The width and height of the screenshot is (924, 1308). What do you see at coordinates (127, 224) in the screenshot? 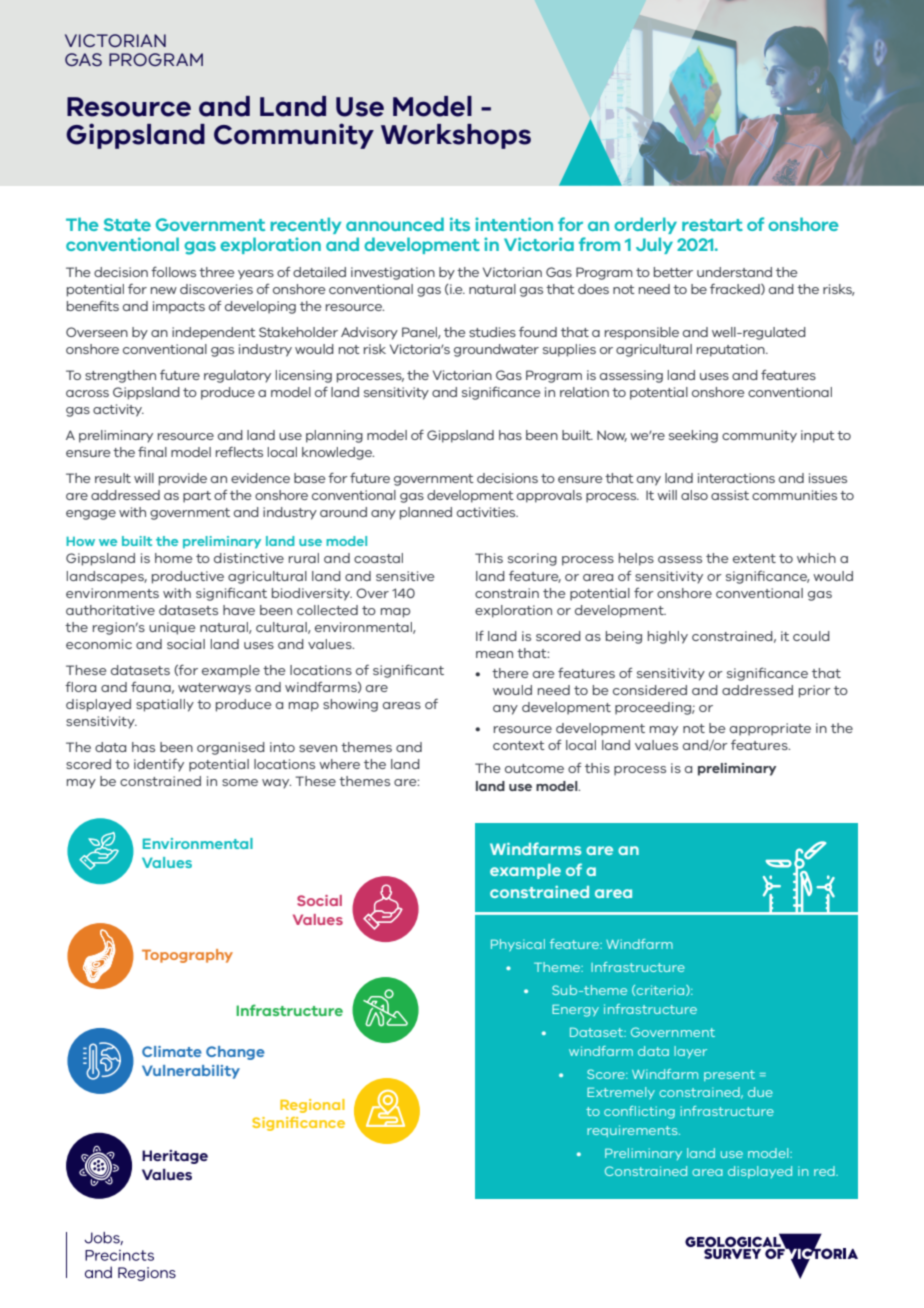
I see `State` at bounding box center [127, 224].
